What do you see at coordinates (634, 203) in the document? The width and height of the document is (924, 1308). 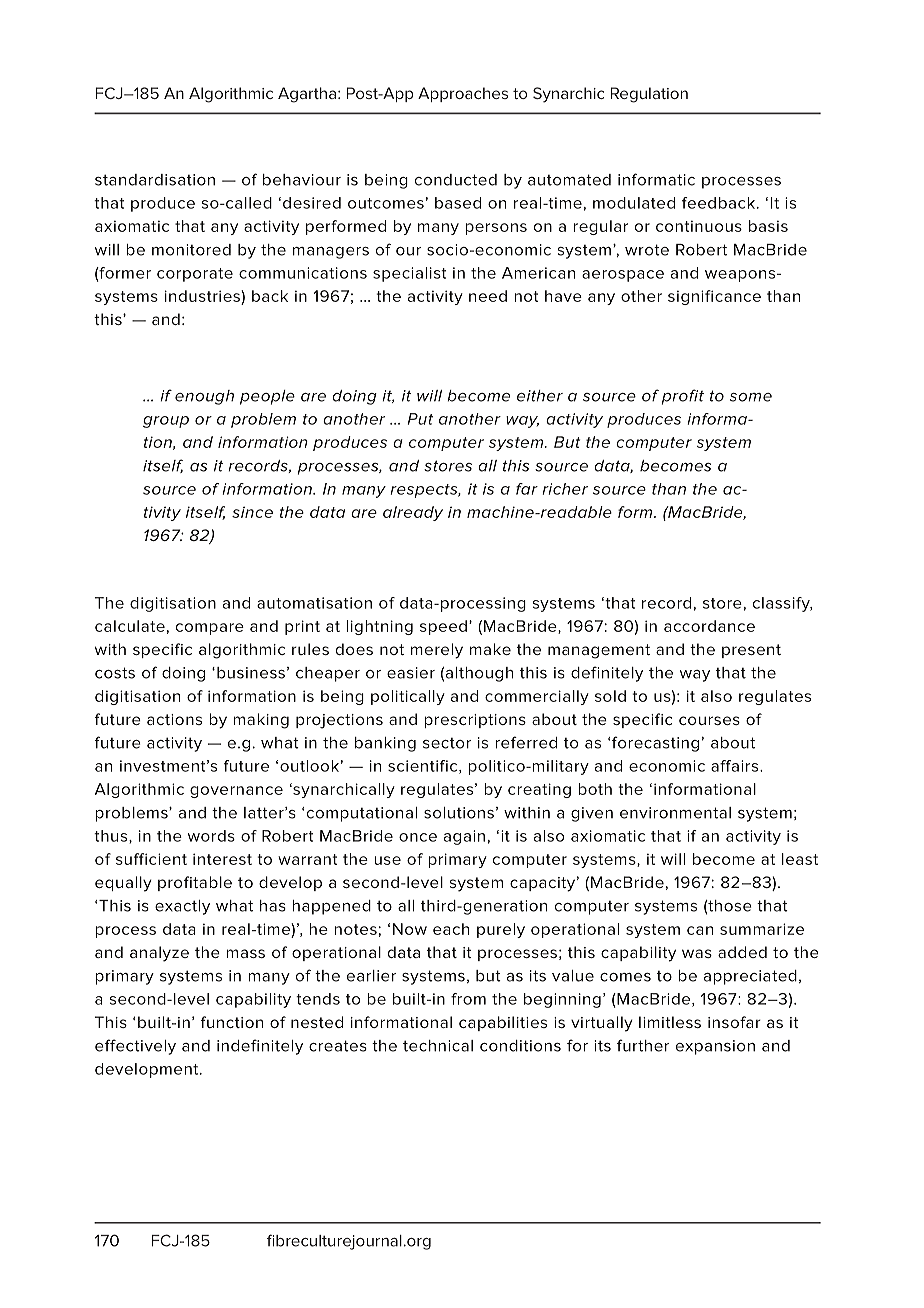 I see `modulated` at bounding box center [634, 203].
